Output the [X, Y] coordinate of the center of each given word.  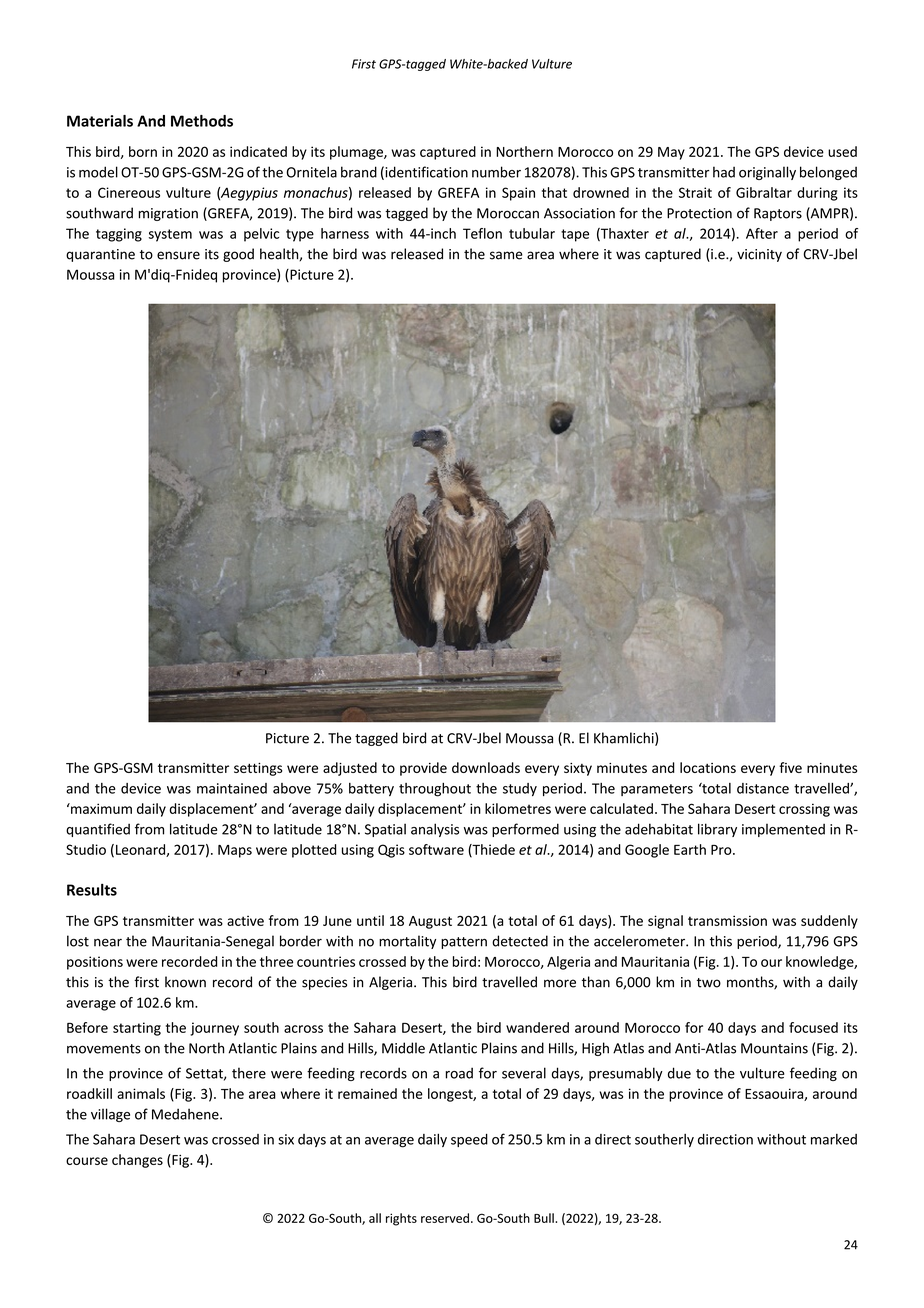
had [724, 172]
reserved [445, 1218]
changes [137, 1161]
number [496, 172]
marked [834, 1139]
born [143, 151]
